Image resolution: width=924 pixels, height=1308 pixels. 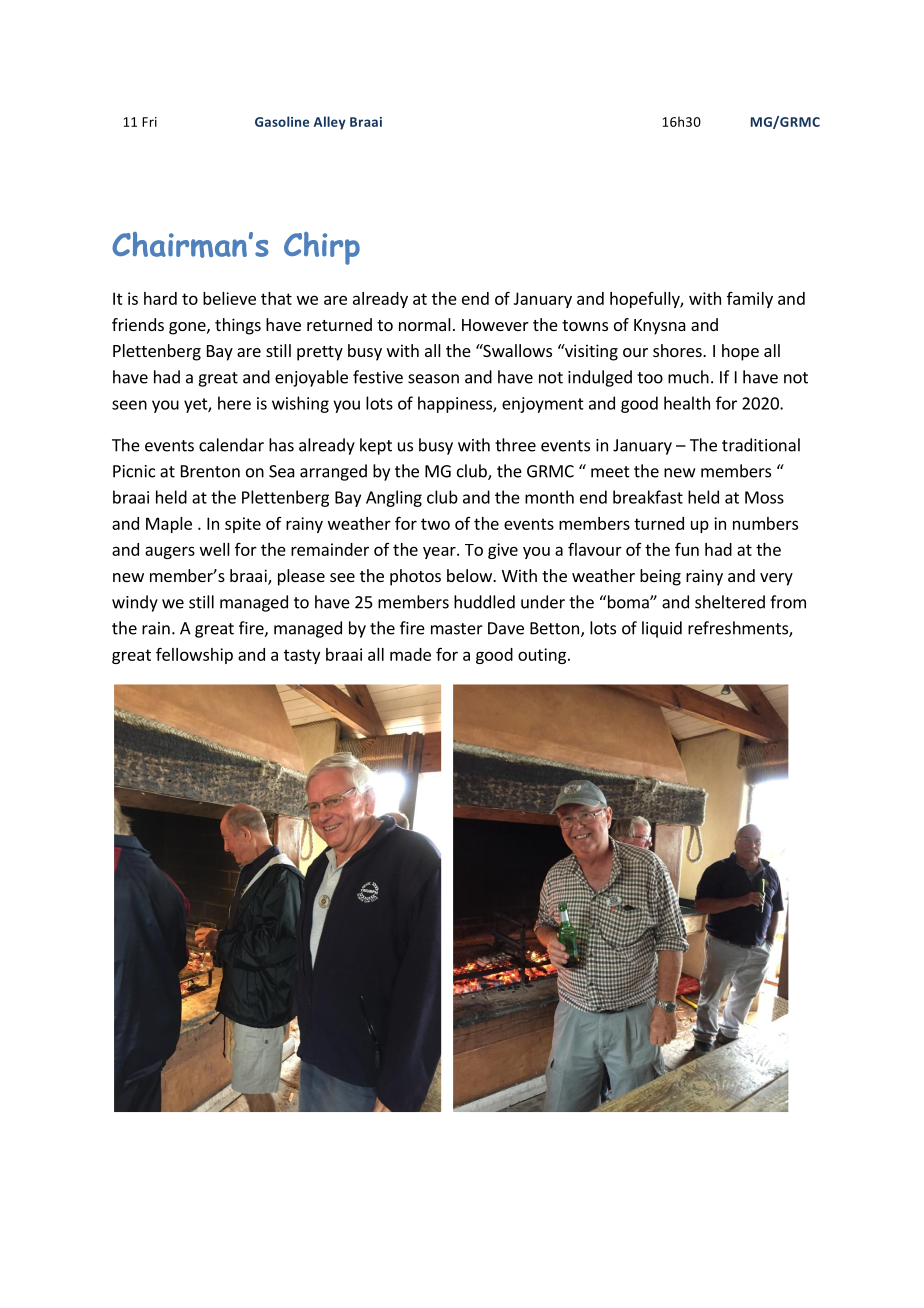 What do you see at coordinates (425, 324) in the image?
I see `normal` at bounding box center [425, 324].
